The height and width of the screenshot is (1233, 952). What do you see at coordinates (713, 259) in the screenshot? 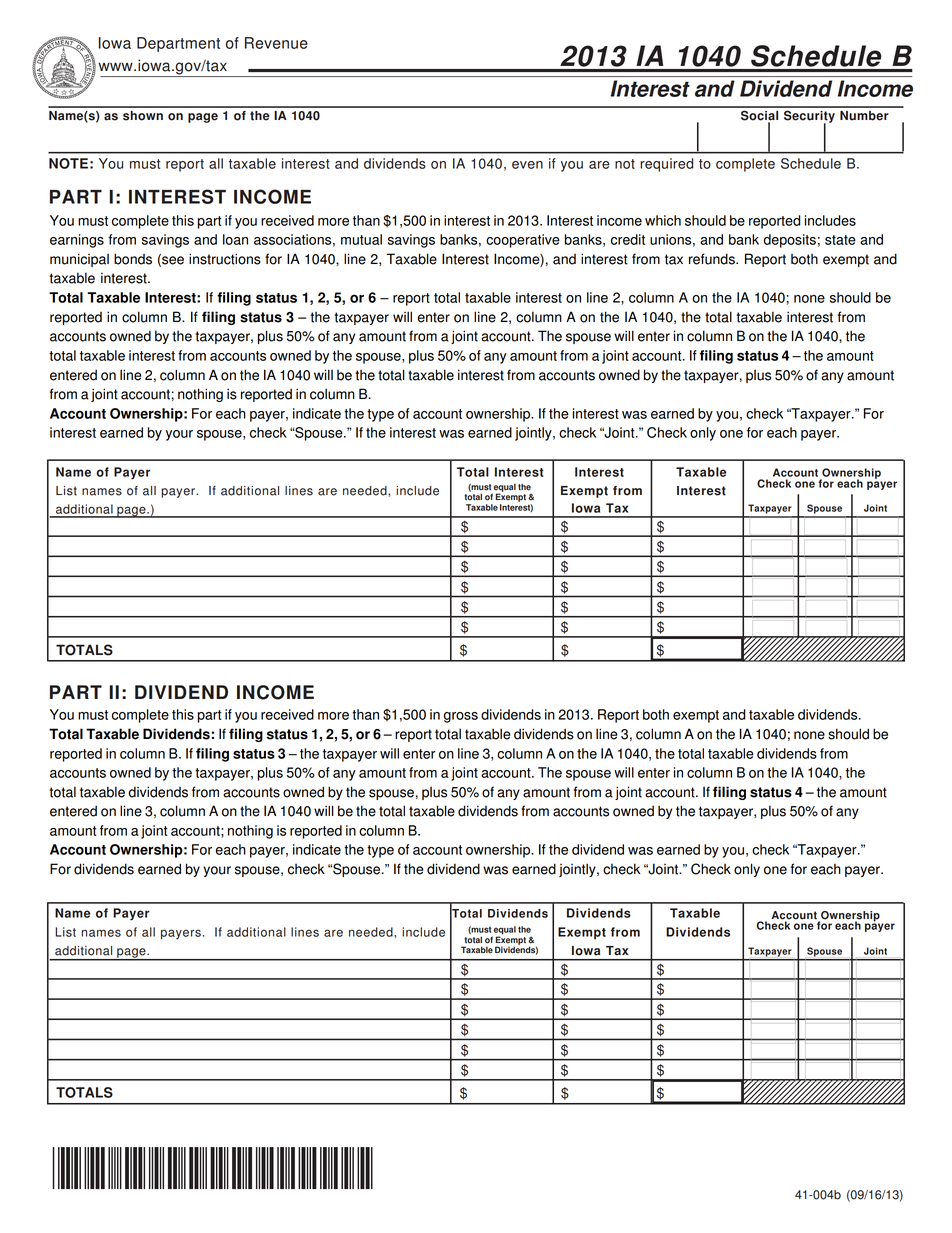
I see `refunds` at bounding box center [713, 259].
